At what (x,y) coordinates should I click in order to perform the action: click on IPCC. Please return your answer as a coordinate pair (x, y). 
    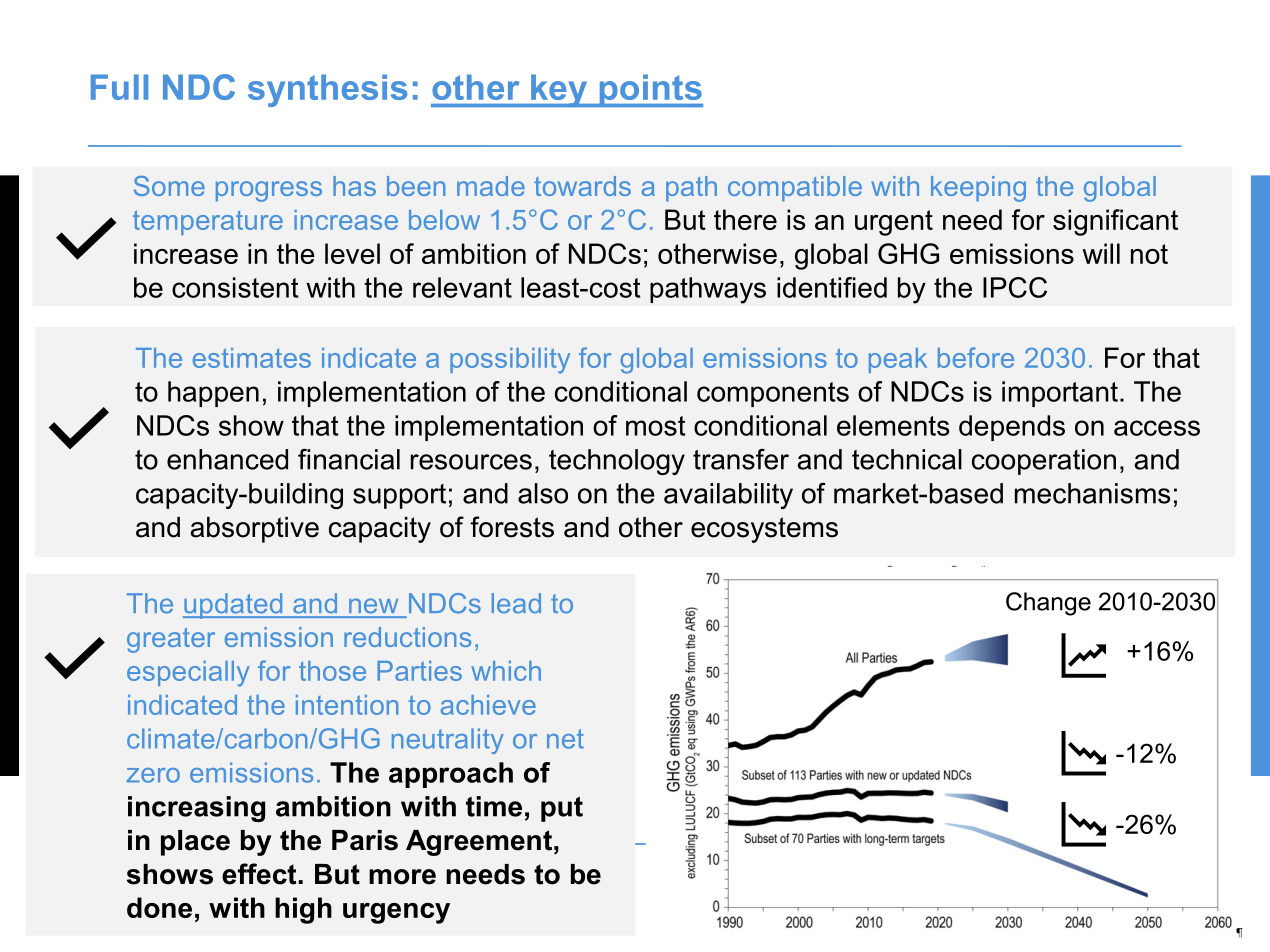
    Looking at the image, I should click on (1015, 287).
